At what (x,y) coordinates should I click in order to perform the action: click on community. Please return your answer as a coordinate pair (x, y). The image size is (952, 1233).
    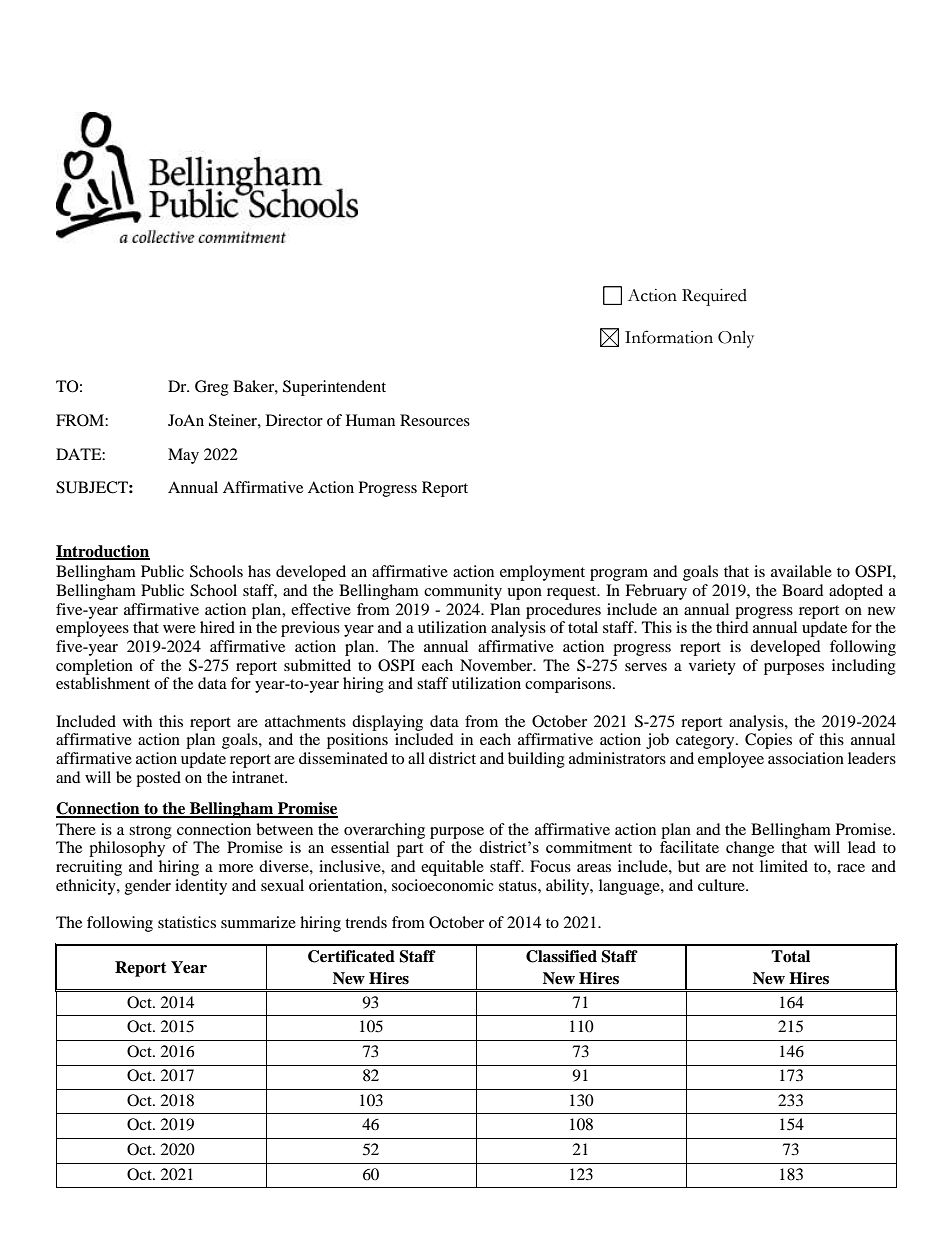
    Looking at the image, I should click on (463, 592).
